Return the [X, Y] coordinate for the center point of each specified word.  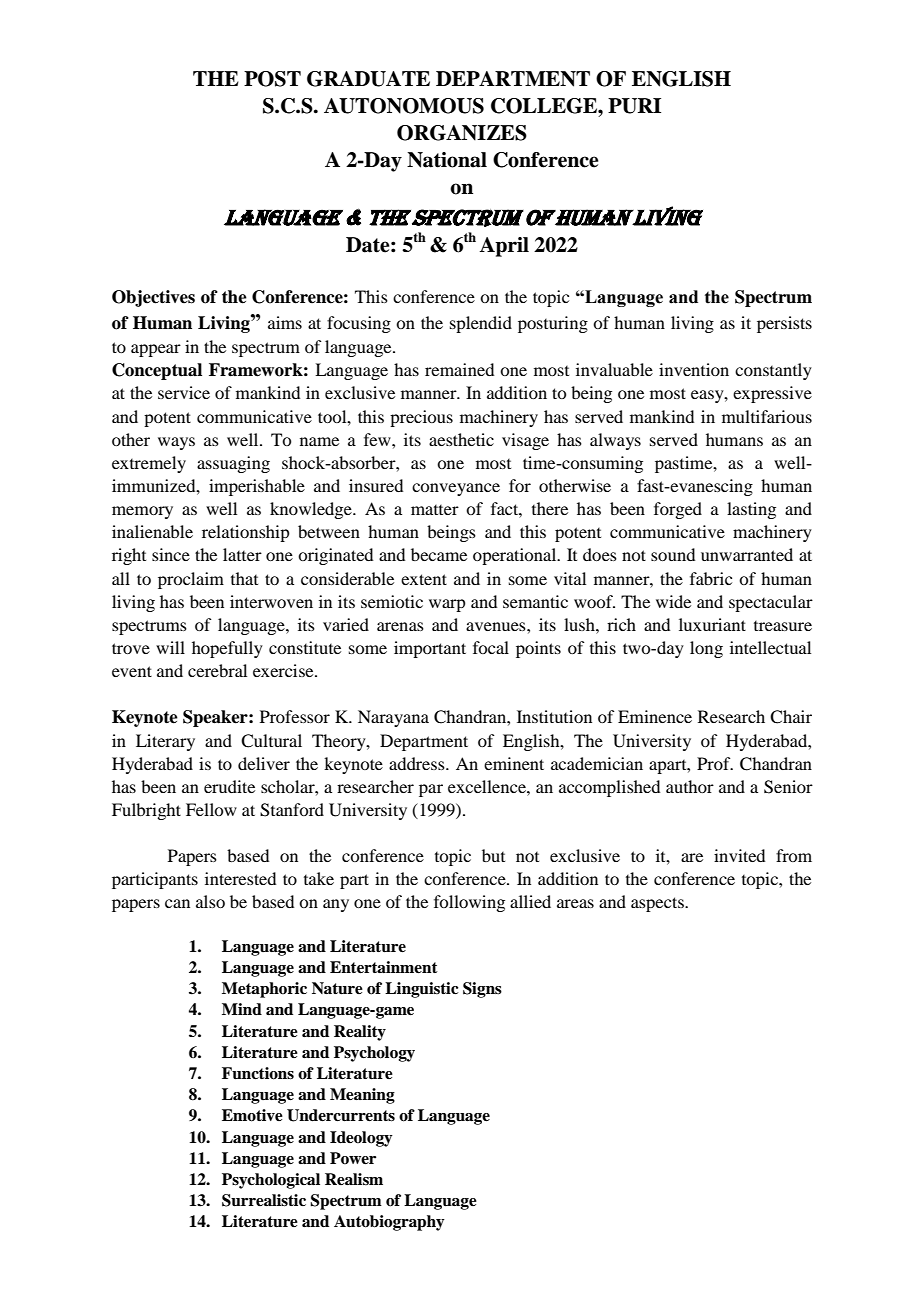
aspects [658, 904]
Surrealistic [264, 1200]
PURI [634, 106]
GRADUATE [368, 79]
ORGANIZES [462, 133]
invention [694, 369]
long [706, 649]
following [469, 903]
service [184, 392]
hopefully [227, 649]
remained [459, 369]
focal [491, 647]
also [210, 901]
